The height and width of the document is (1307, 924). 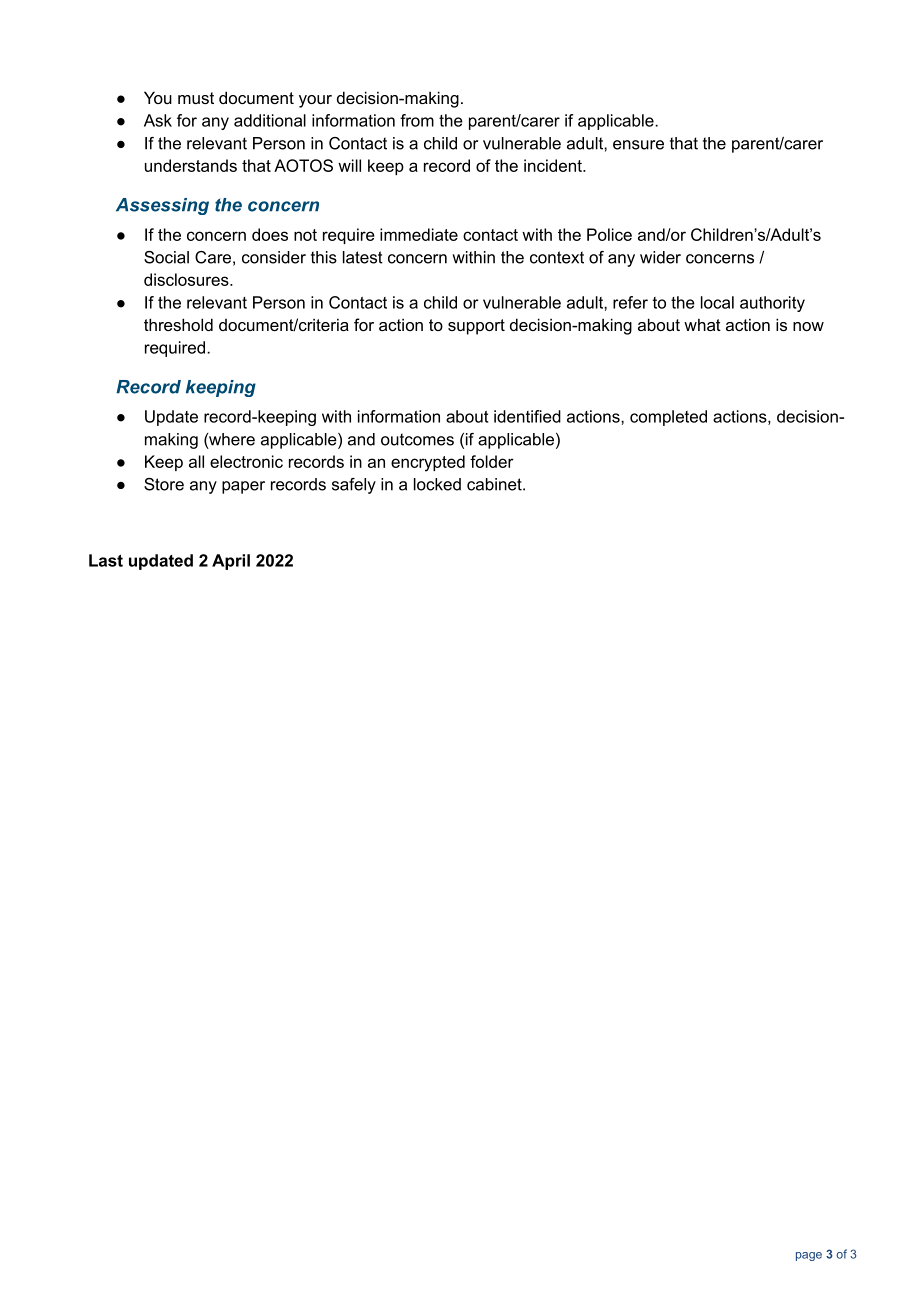 I want to click on page, so click(x=809, y=1256).
